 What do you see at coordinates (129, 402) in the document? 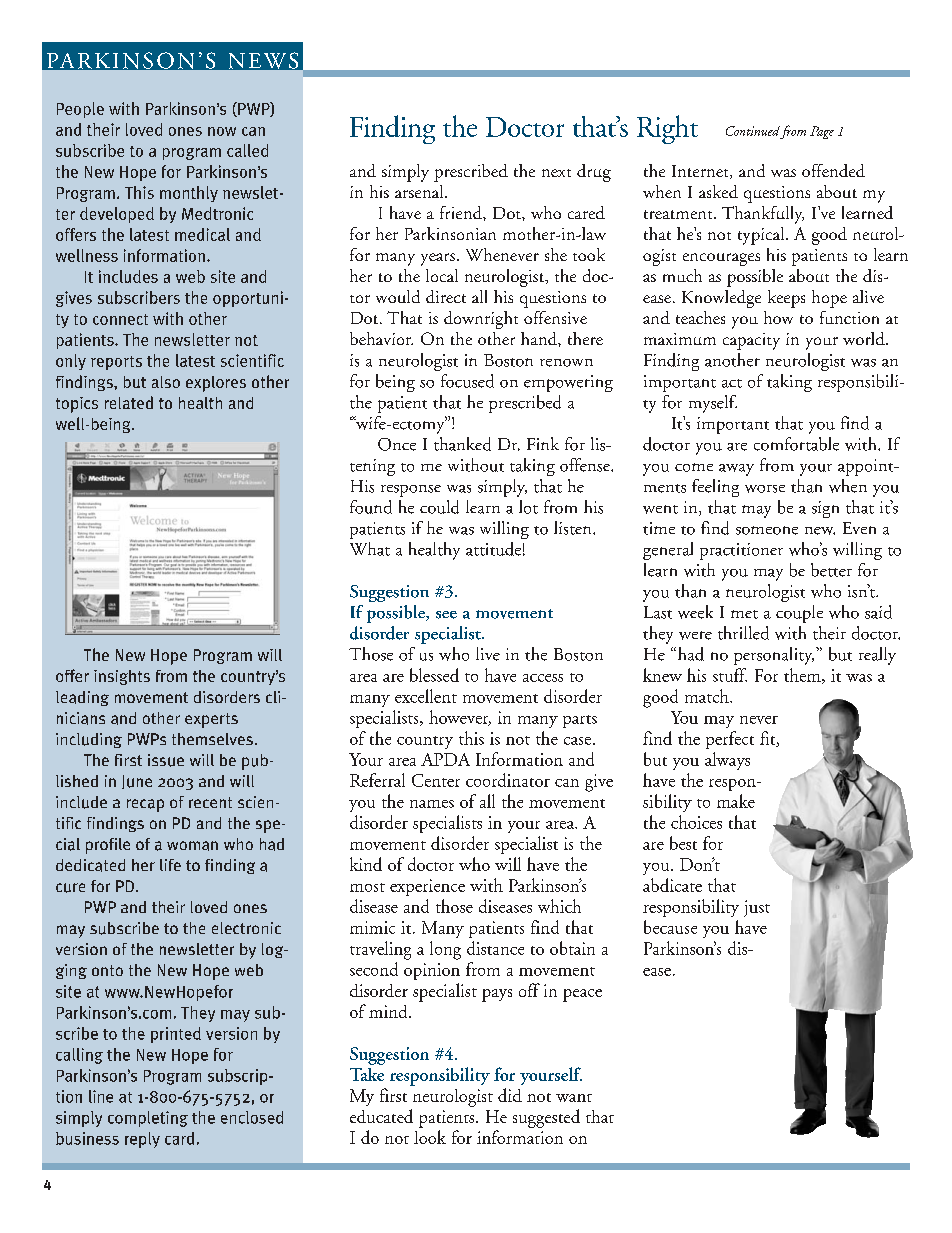
I see `related` at bounding box center [129, 402].
